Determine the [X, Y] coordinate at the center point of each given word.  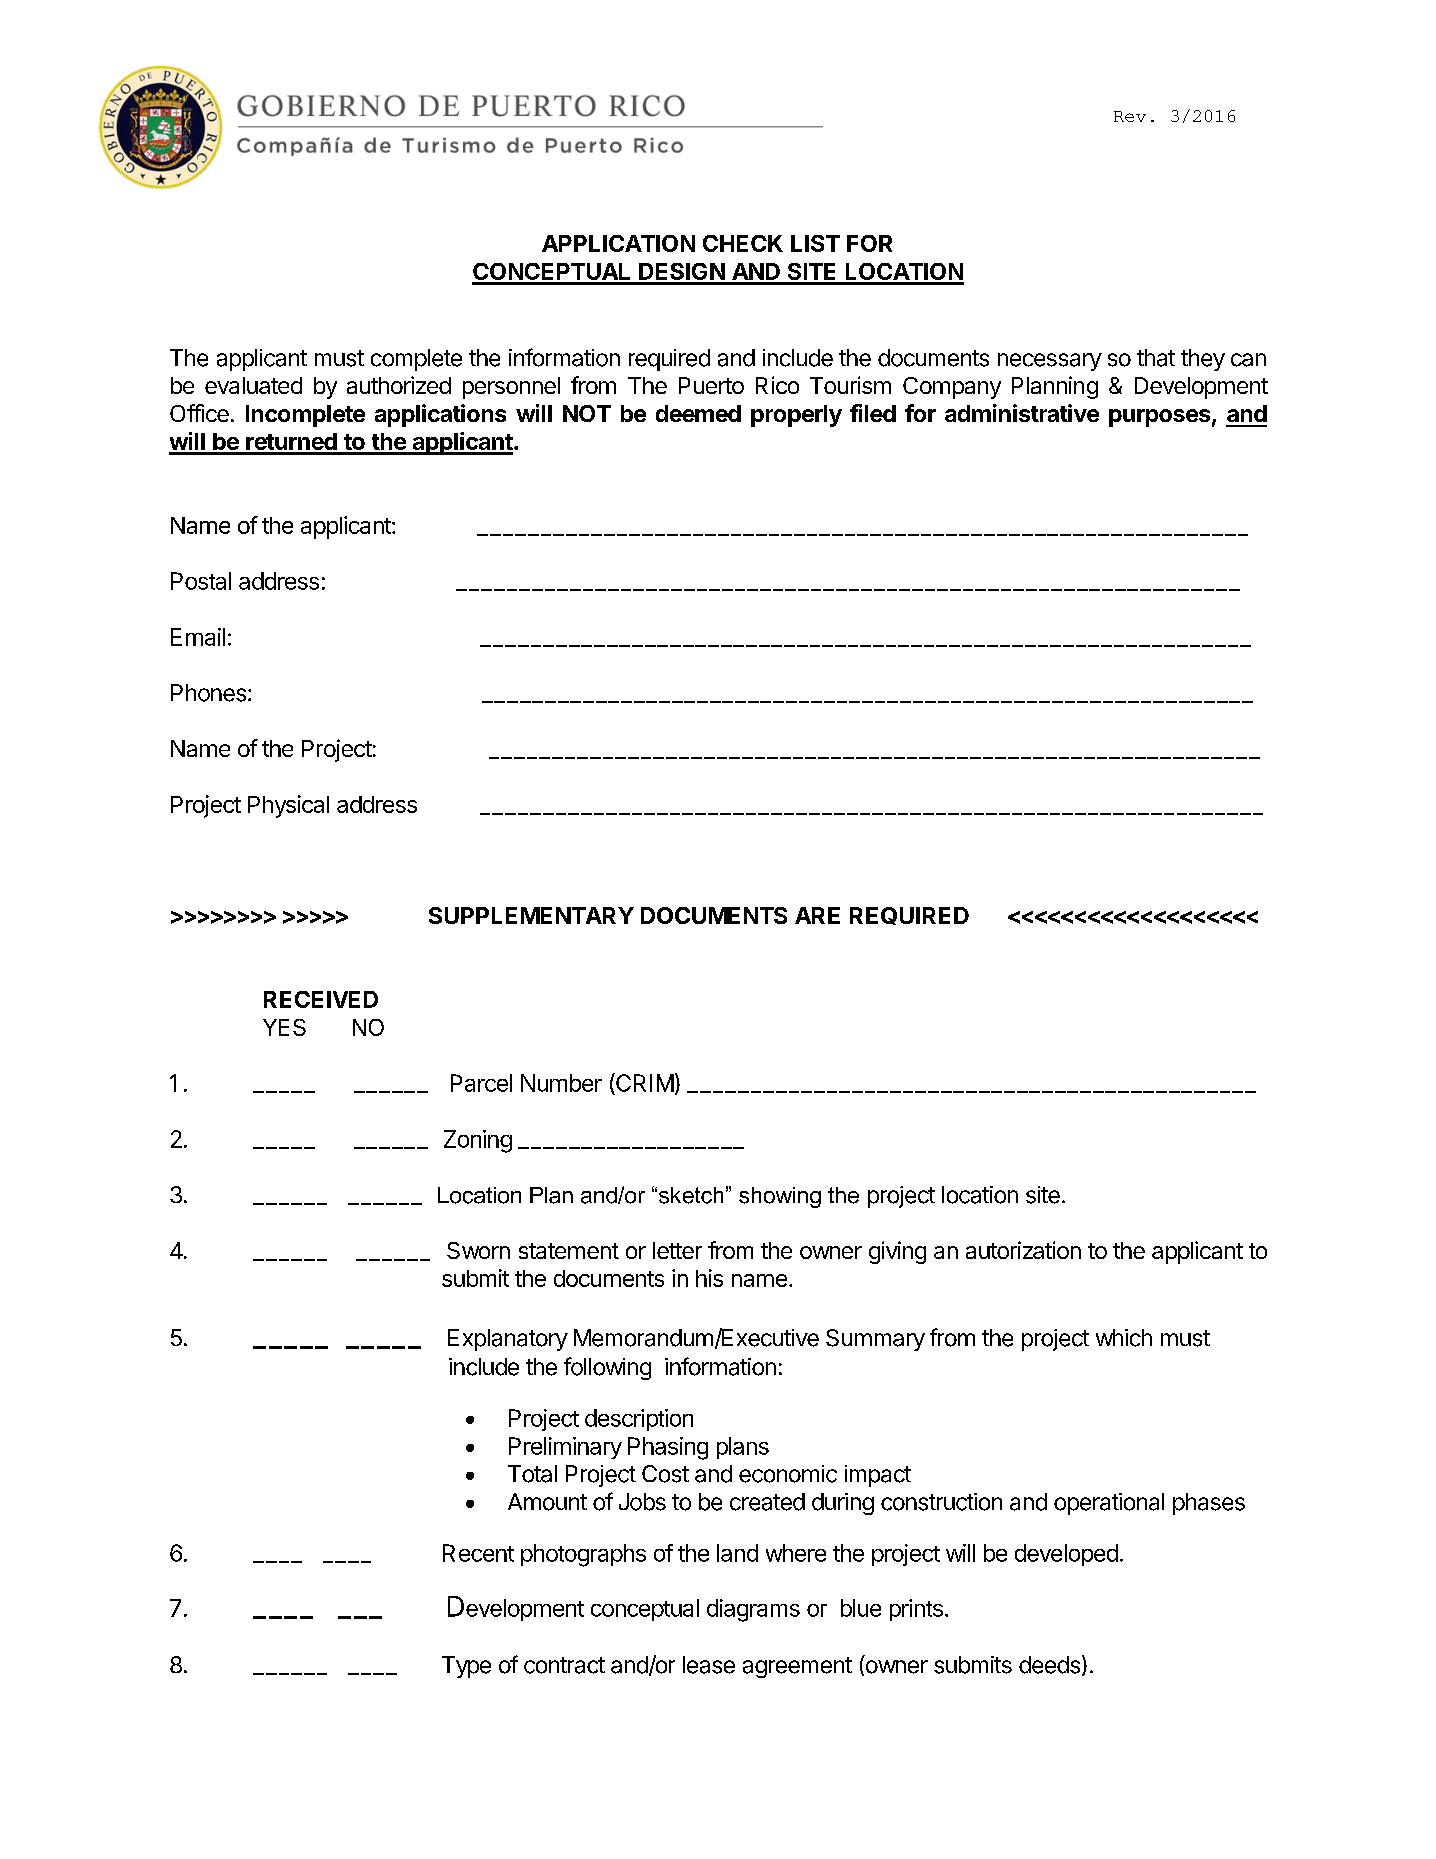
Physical [288, 806]
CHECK [743, 243]
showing [780, 1197]
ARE [817, 915]
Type [466, 1667]
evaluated [253, 385]
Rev [1130, 116]
